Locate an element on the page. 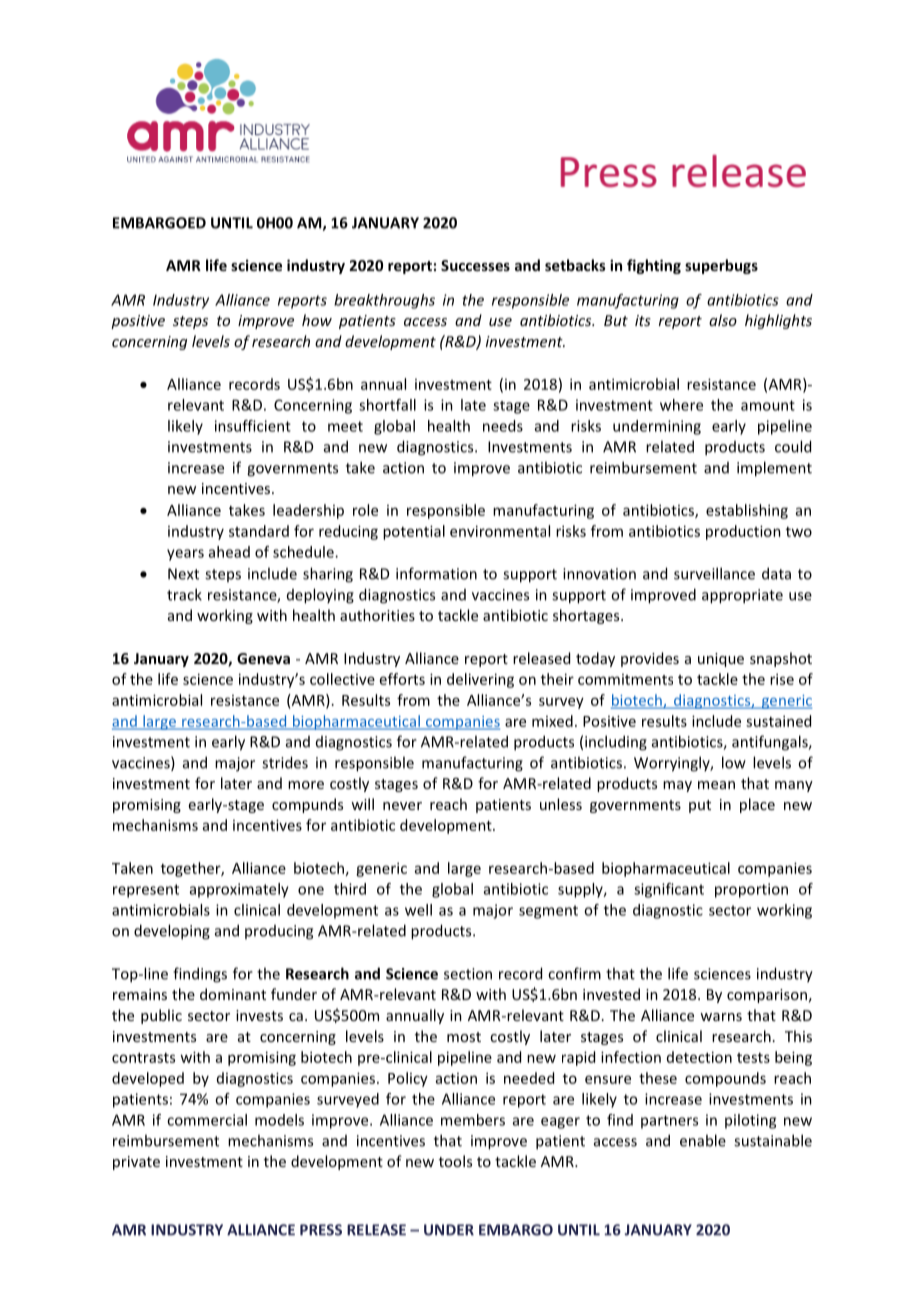 The width and height of the page is (924, 1308). dominant is located at coordinates (233, 994).
